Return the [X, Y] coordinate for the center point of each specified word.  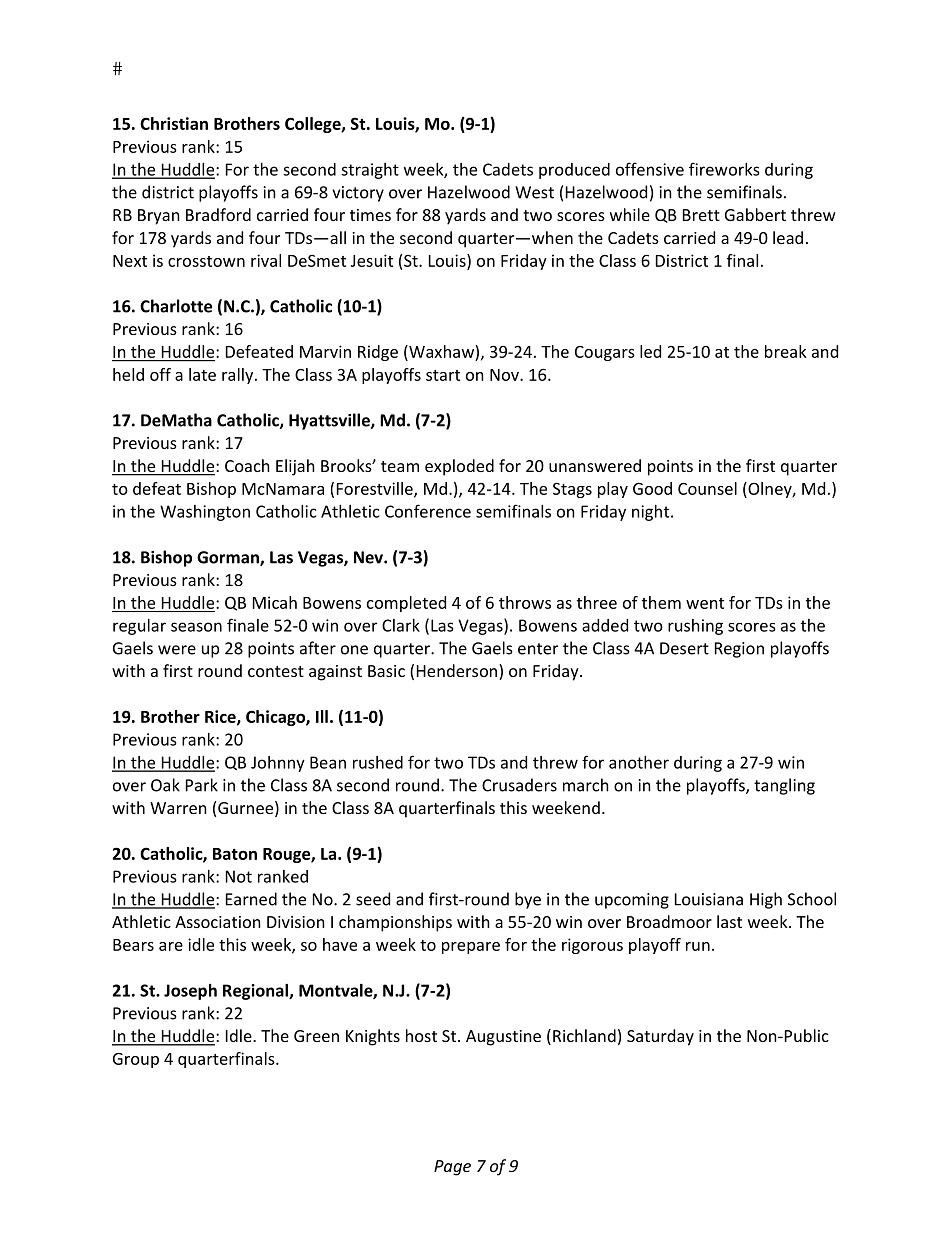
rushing [695, 627]
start [443, 375]
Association [218, 922]
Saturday [660, 1037]
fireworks [724, 169]
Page [452, 1168]
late [202, 374]
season [196, 627]
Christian [174, 123]
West [534, 192]
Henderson [458, 672]
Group [136, 1060]
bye [528, 900]
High [766, 900]
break [786, 351]
